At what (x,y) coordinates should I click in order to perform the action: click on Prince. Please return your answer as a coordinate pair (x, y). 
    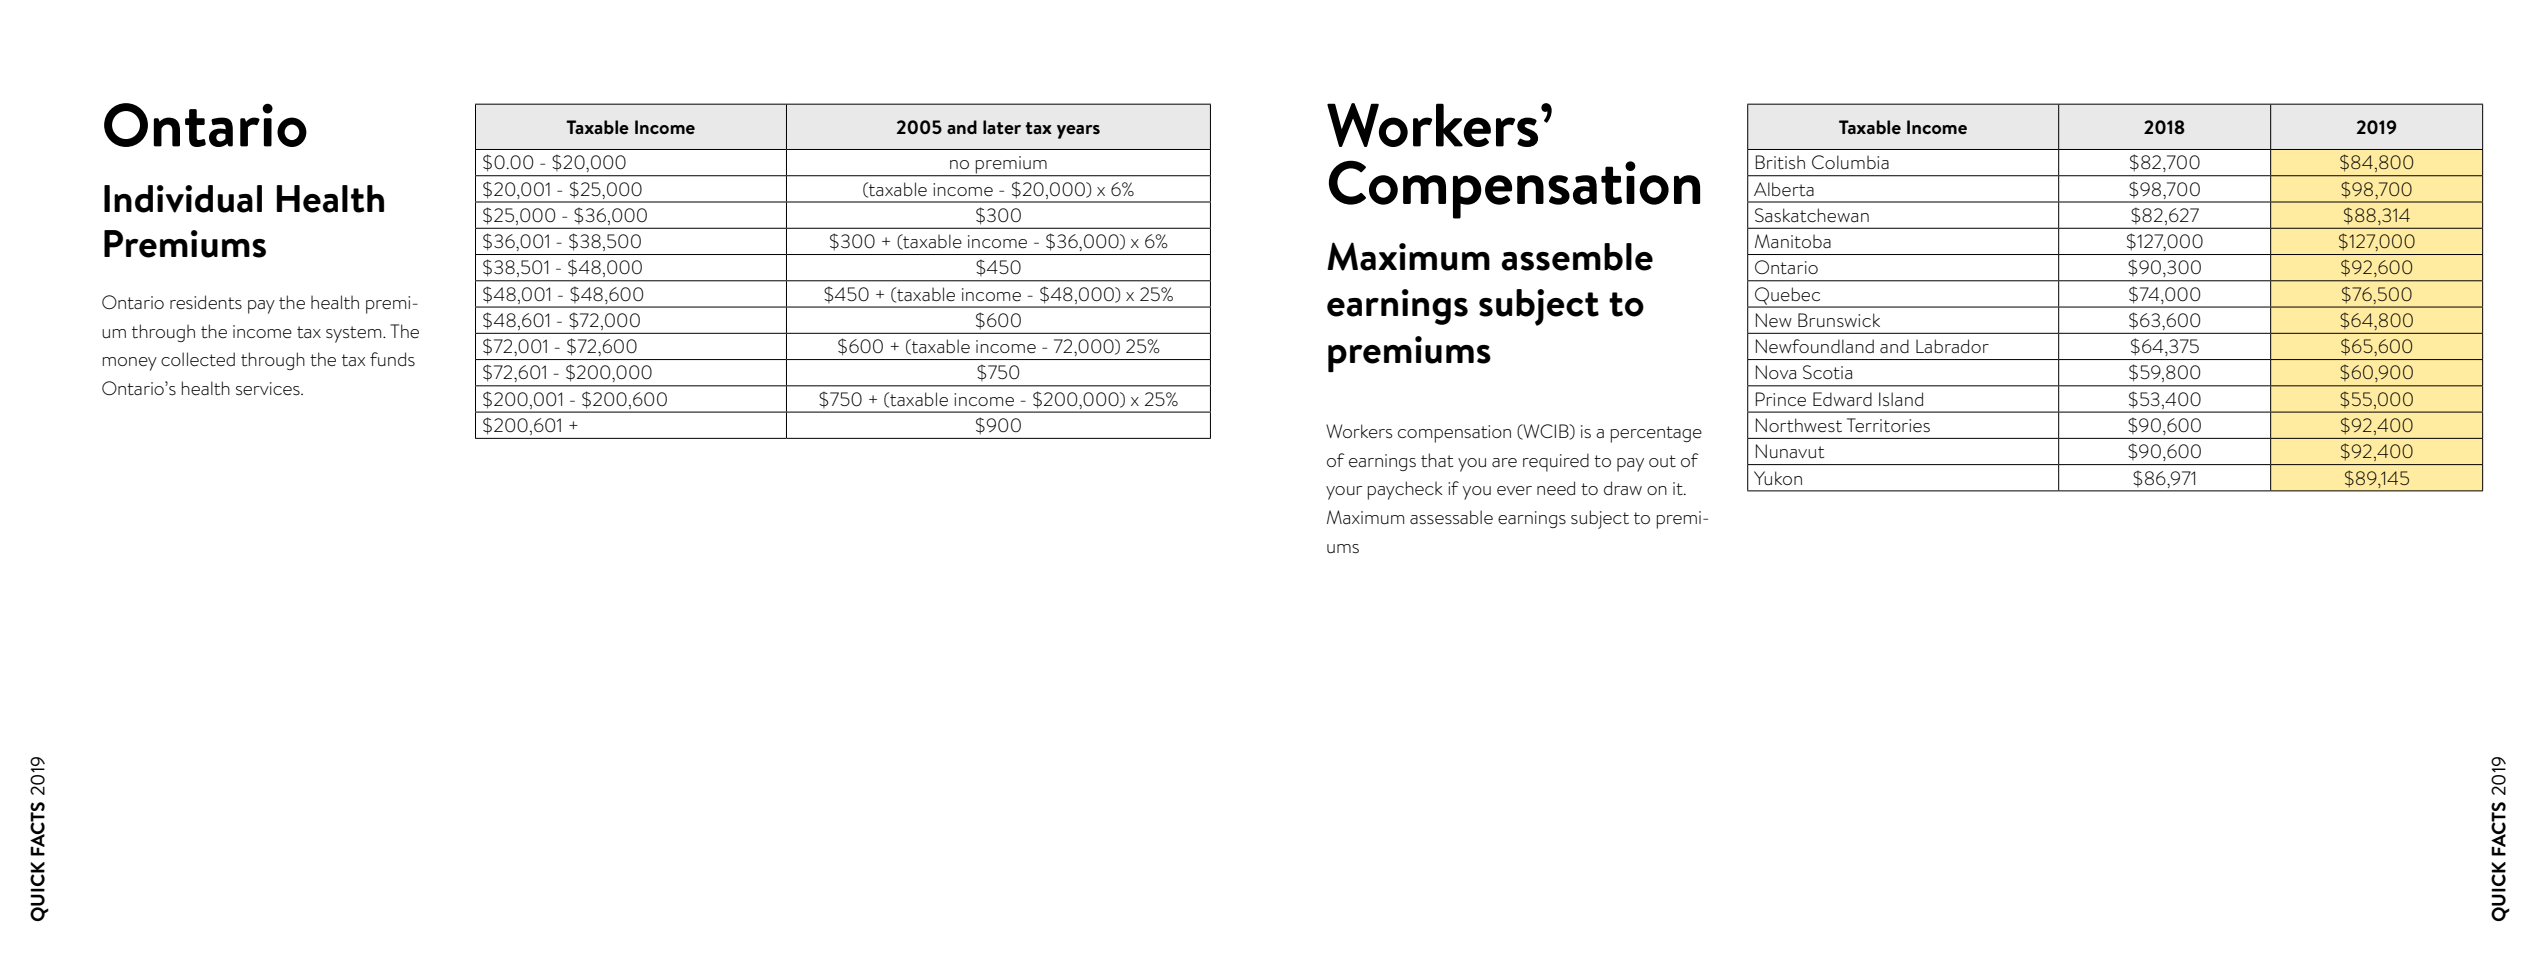
    Looking at the image, I should click on (1781, 399).
